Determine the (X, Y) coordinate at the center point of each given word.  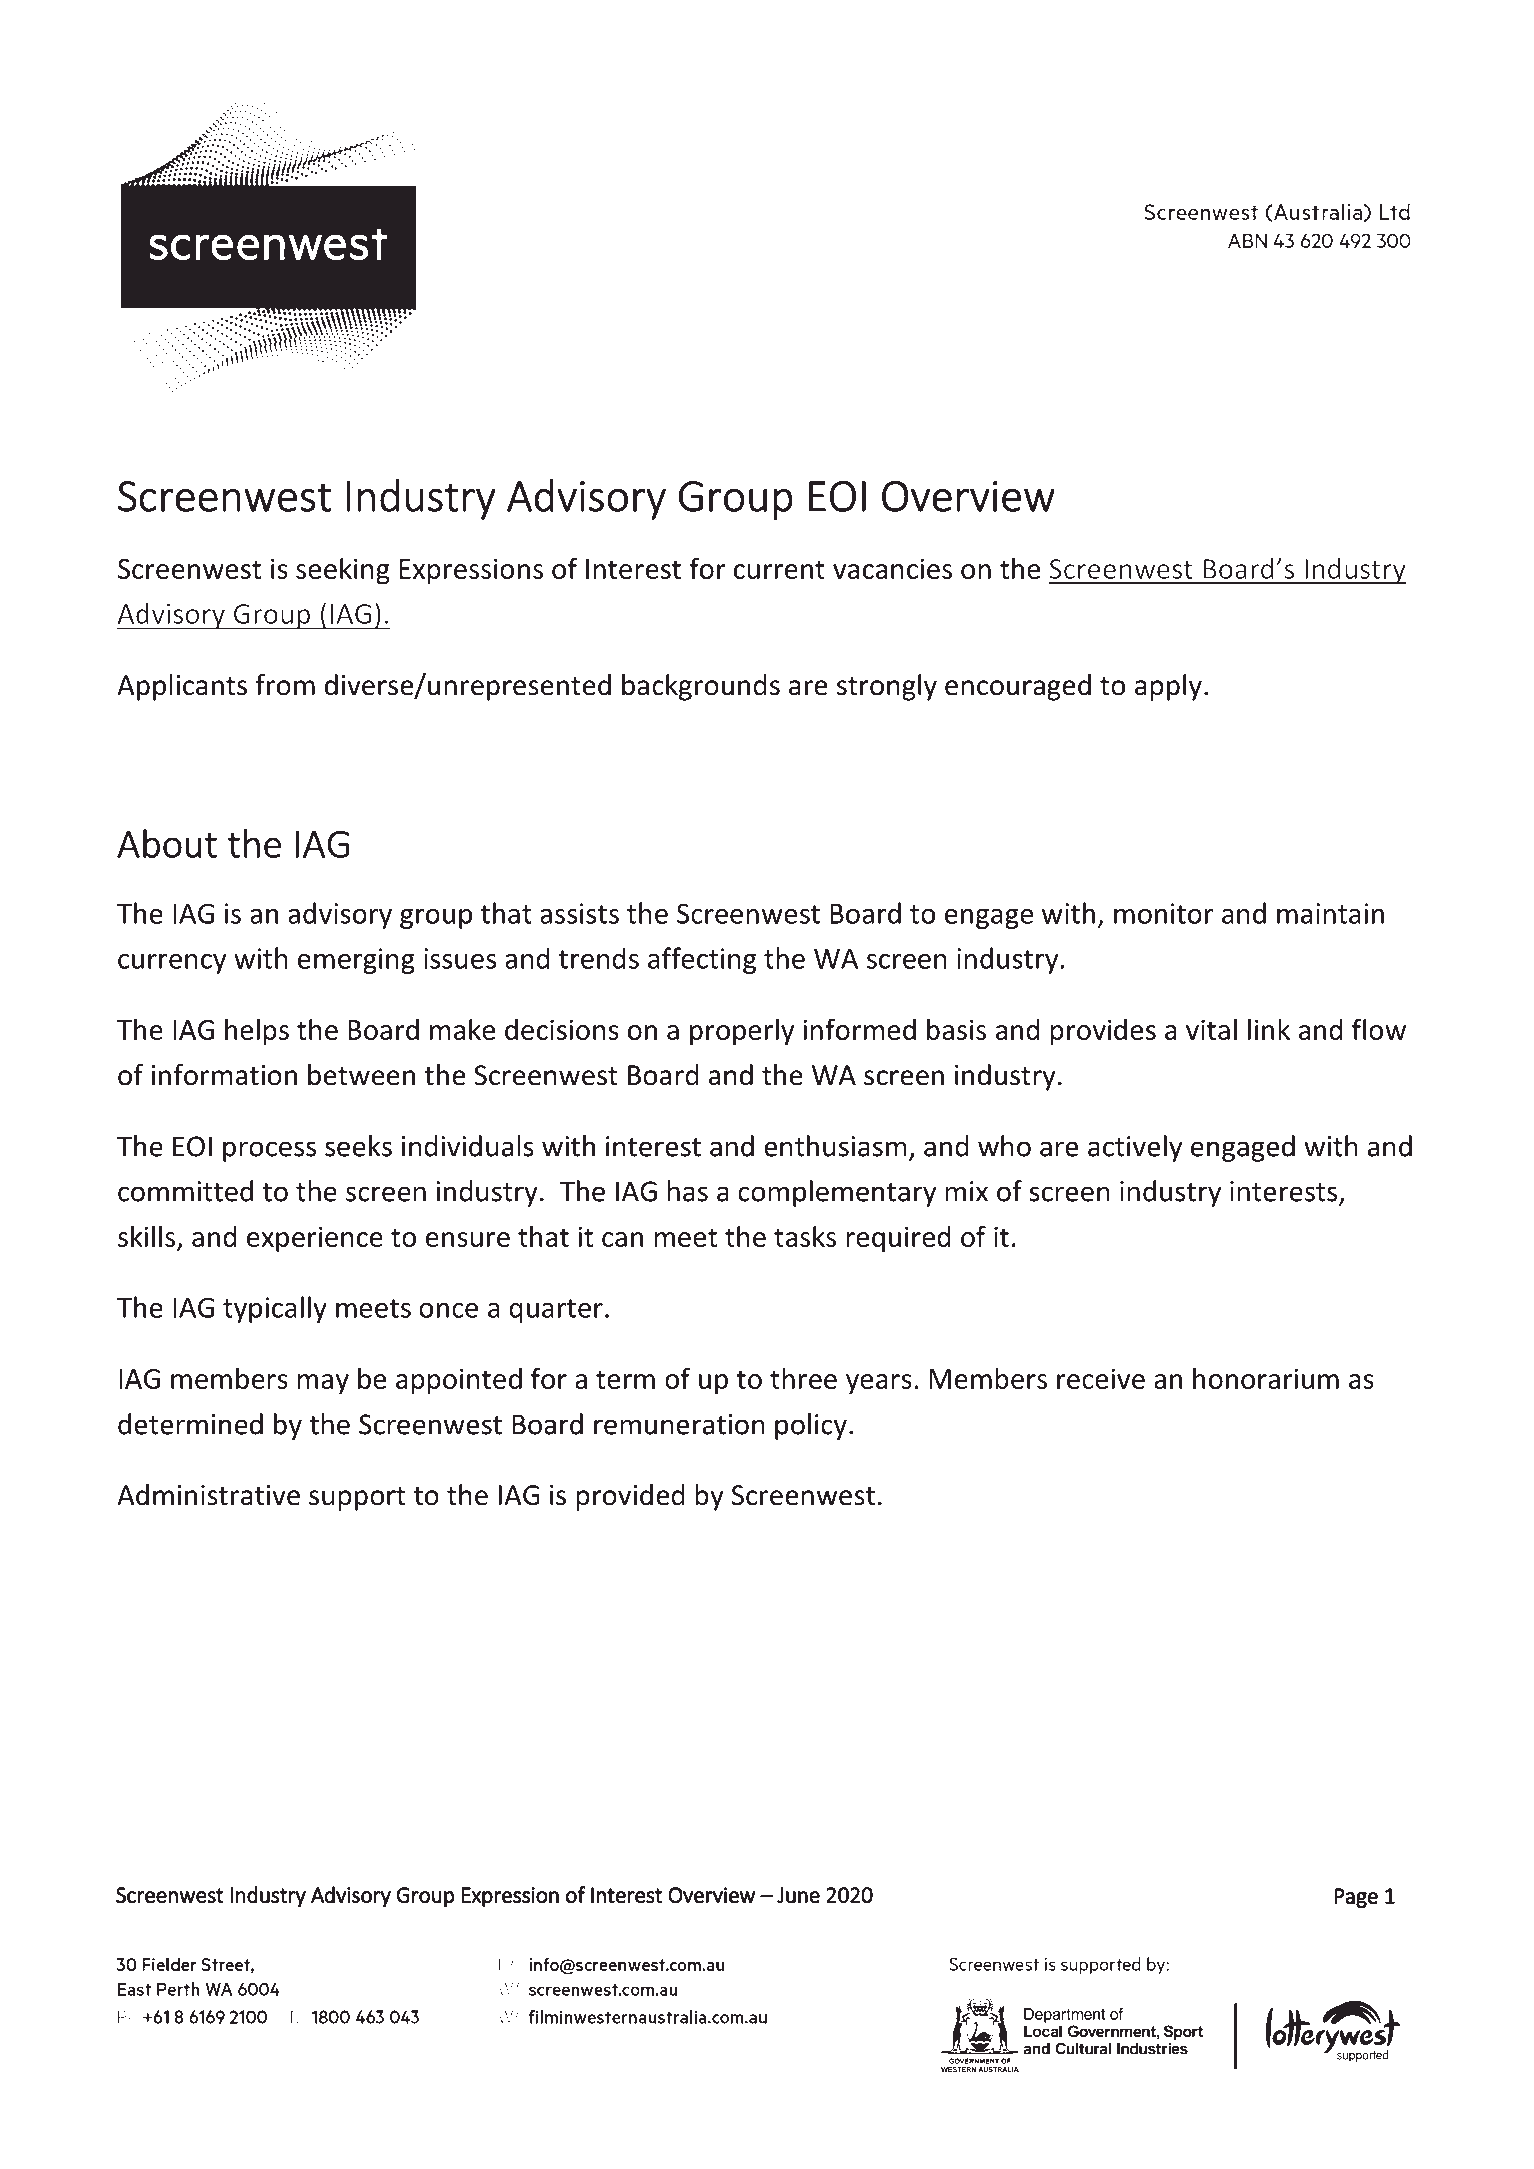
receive (1101, 1378)
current (779, 569)
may (323, 1384)
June (798, 1895)
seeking (343, 571)
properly (742, 1032)
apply (1168, 687)
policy (811, 1426)
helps (257, 1032)
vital (1211, 1029)
